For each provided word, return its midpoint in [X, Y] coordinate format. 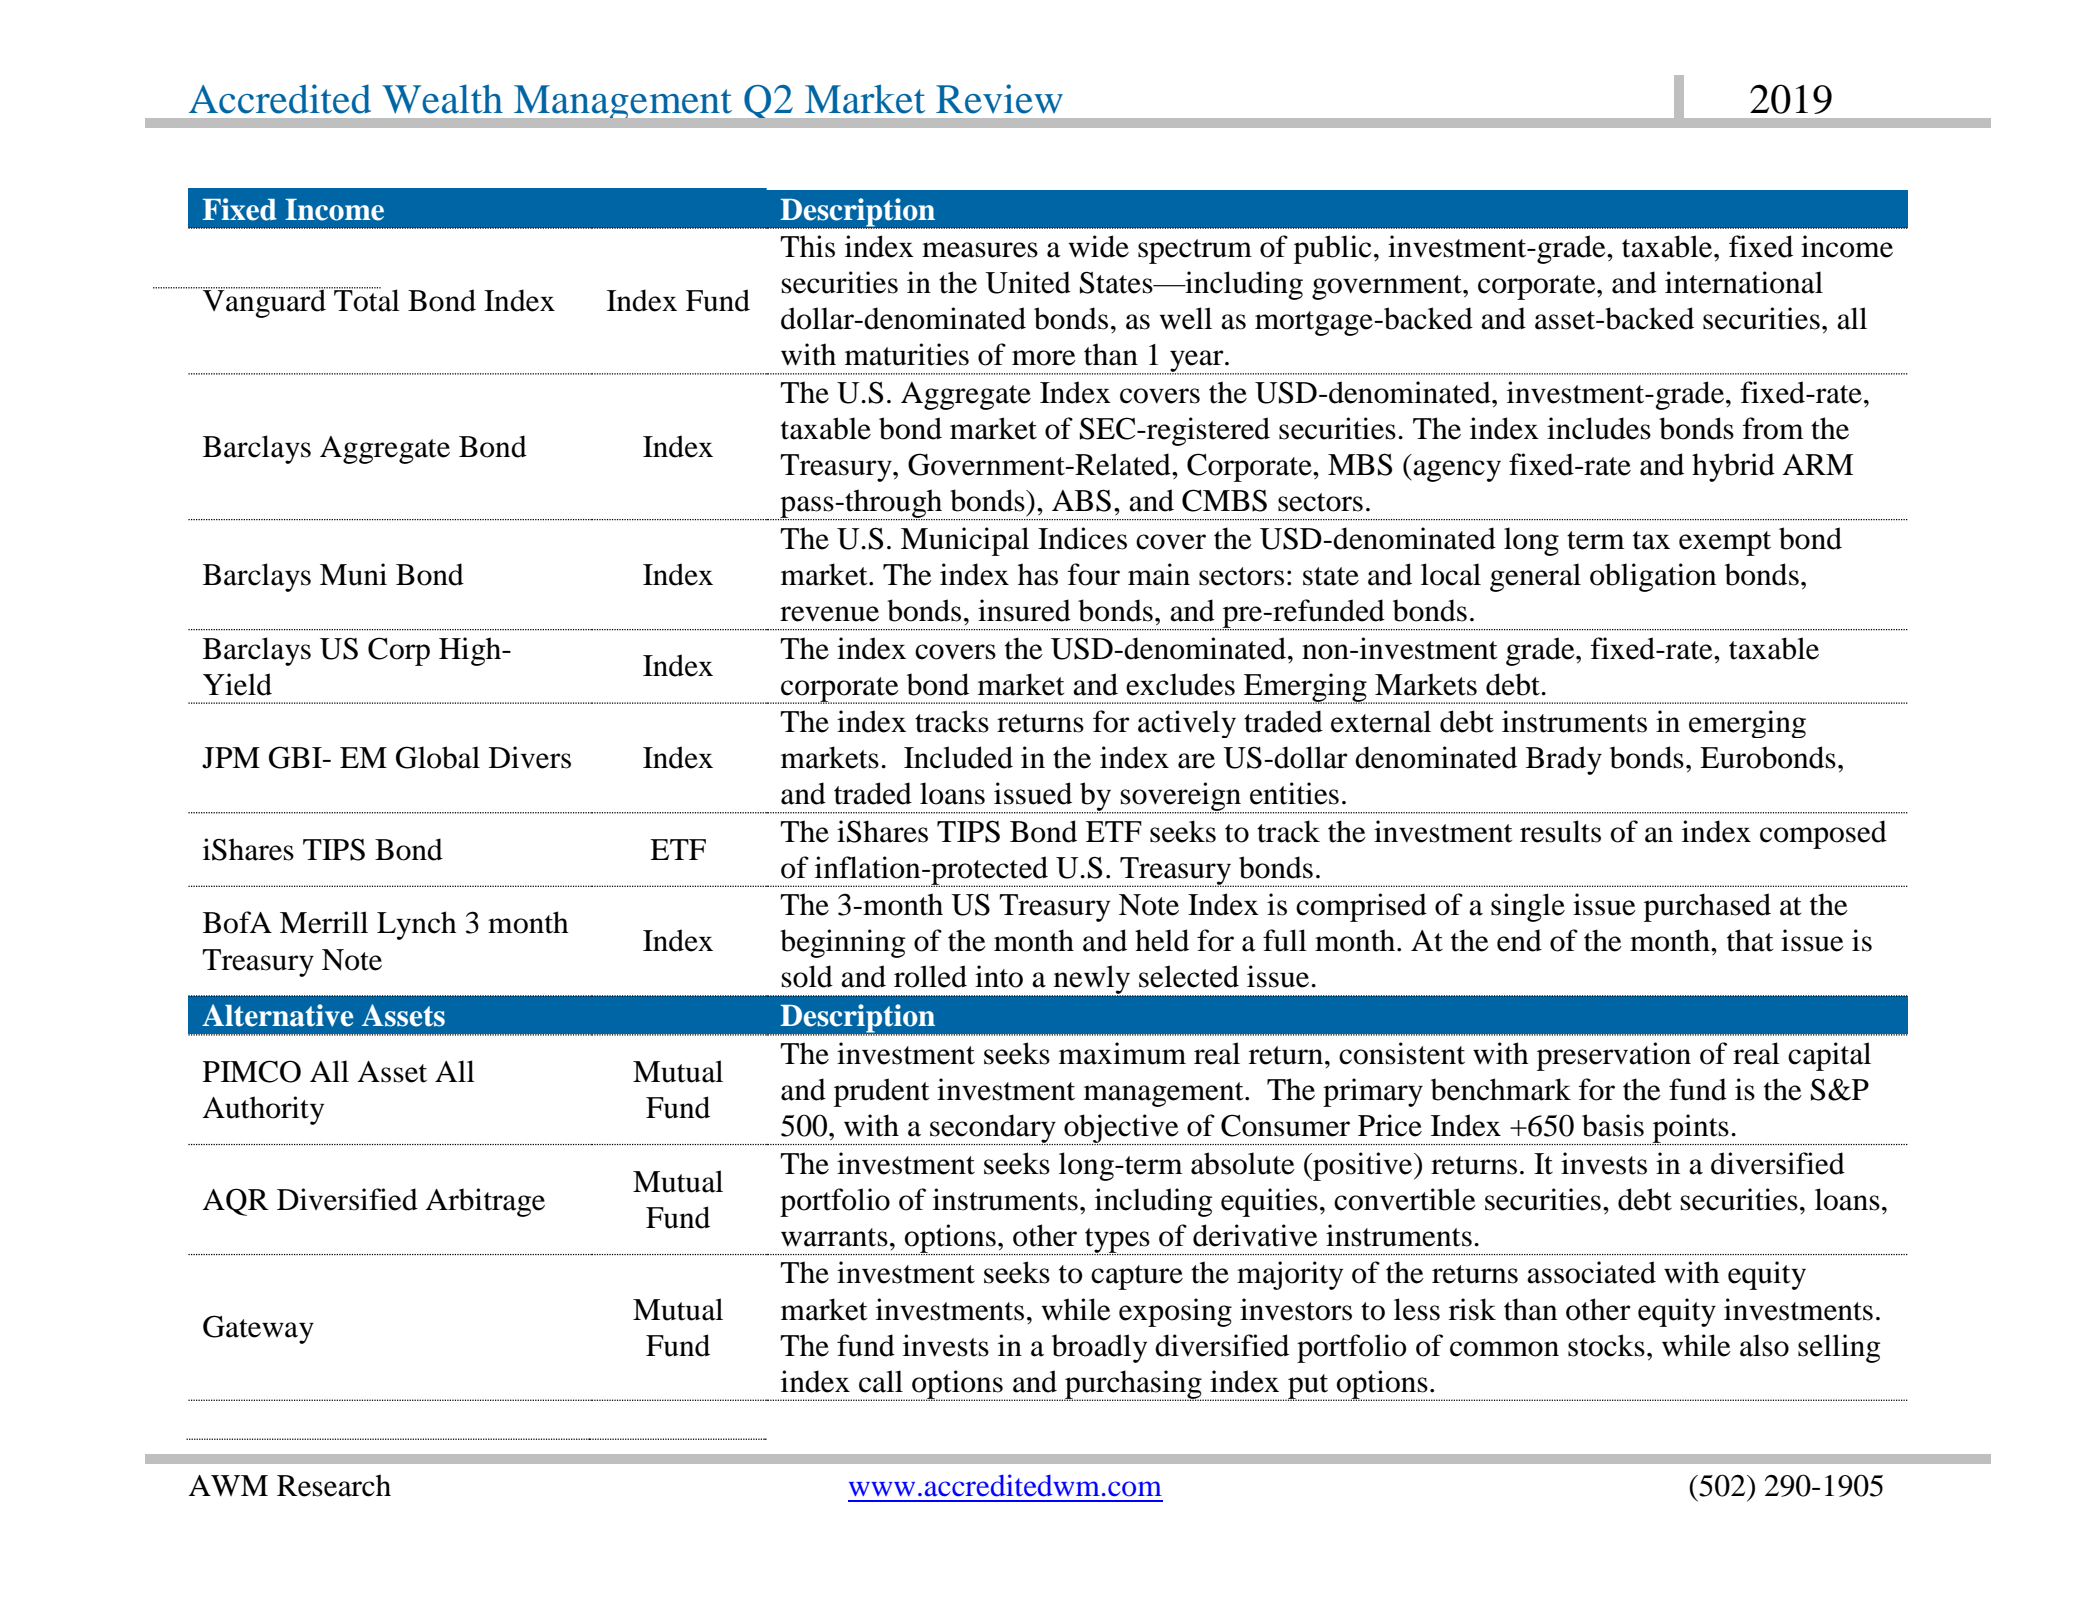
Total [366, 299]
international [1744, 282]
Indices [1082, 538]
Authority [263, 1110]
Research [334, 1485]
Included [958, 757]
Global [438, 757]
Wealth [442, 99]
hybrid [1733, 467]
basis [1613, 1125]
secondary [993, 1129]
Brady [1564, 760]
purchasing [1134, 1385]
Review [999, 99]
